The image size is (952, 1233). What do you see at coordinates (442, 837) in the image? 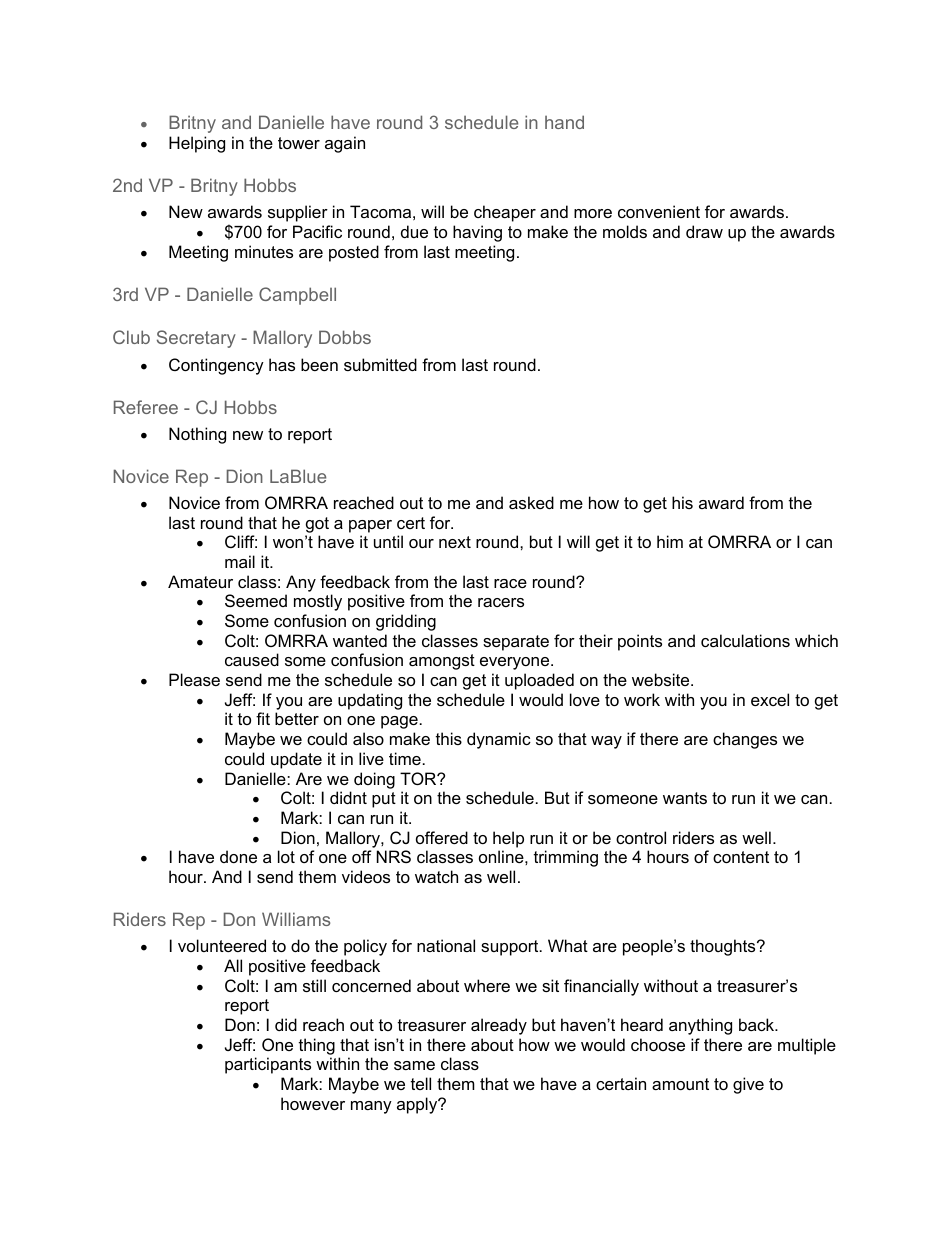
I see `offered` at bounding box center [442, 837].
